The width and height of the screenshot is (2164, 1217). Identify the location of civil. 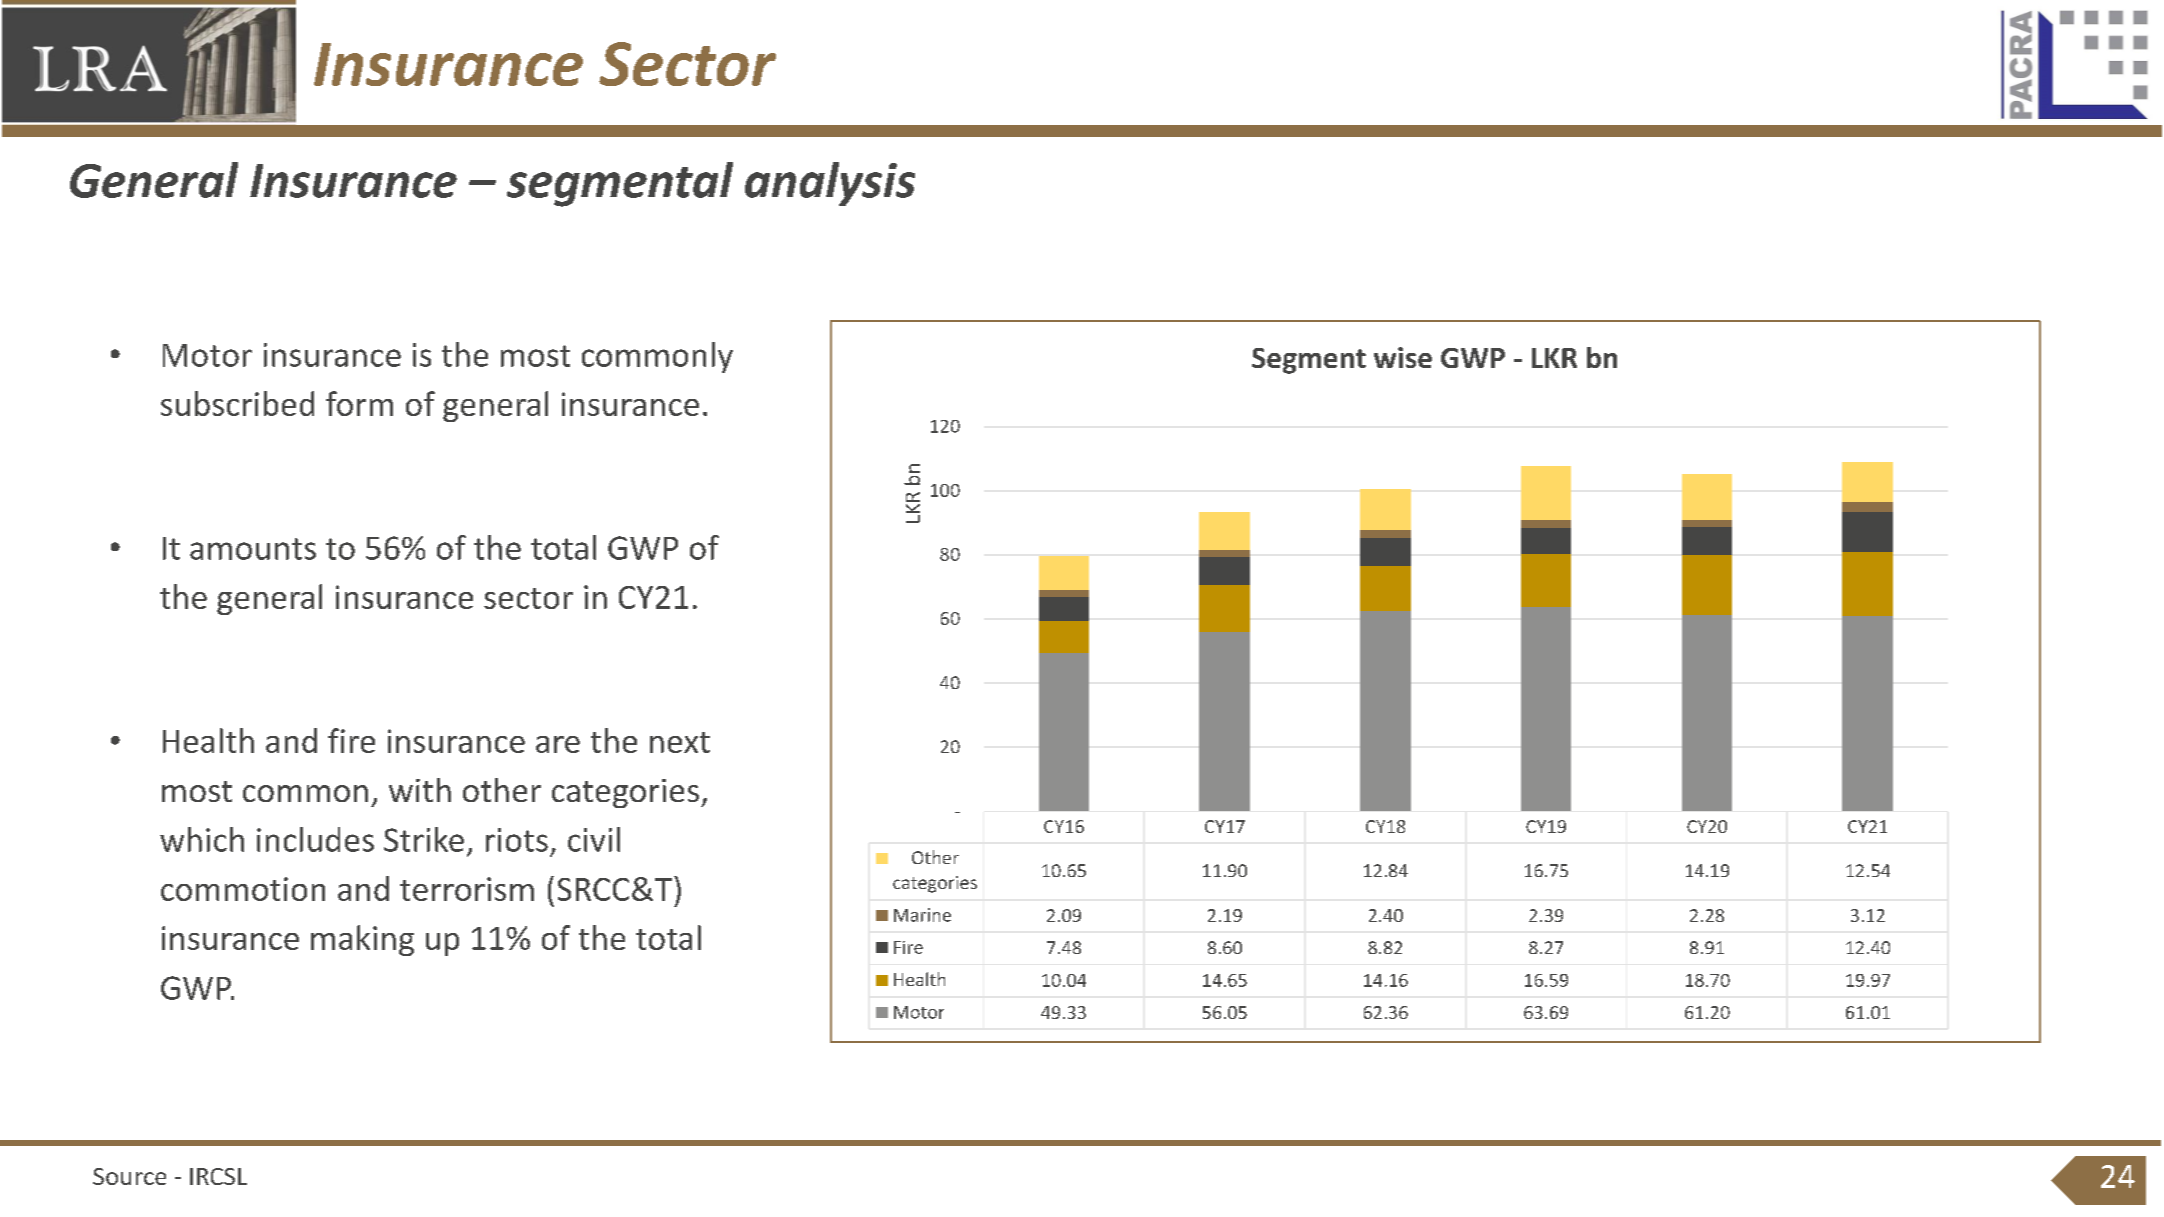
(594, 839).
